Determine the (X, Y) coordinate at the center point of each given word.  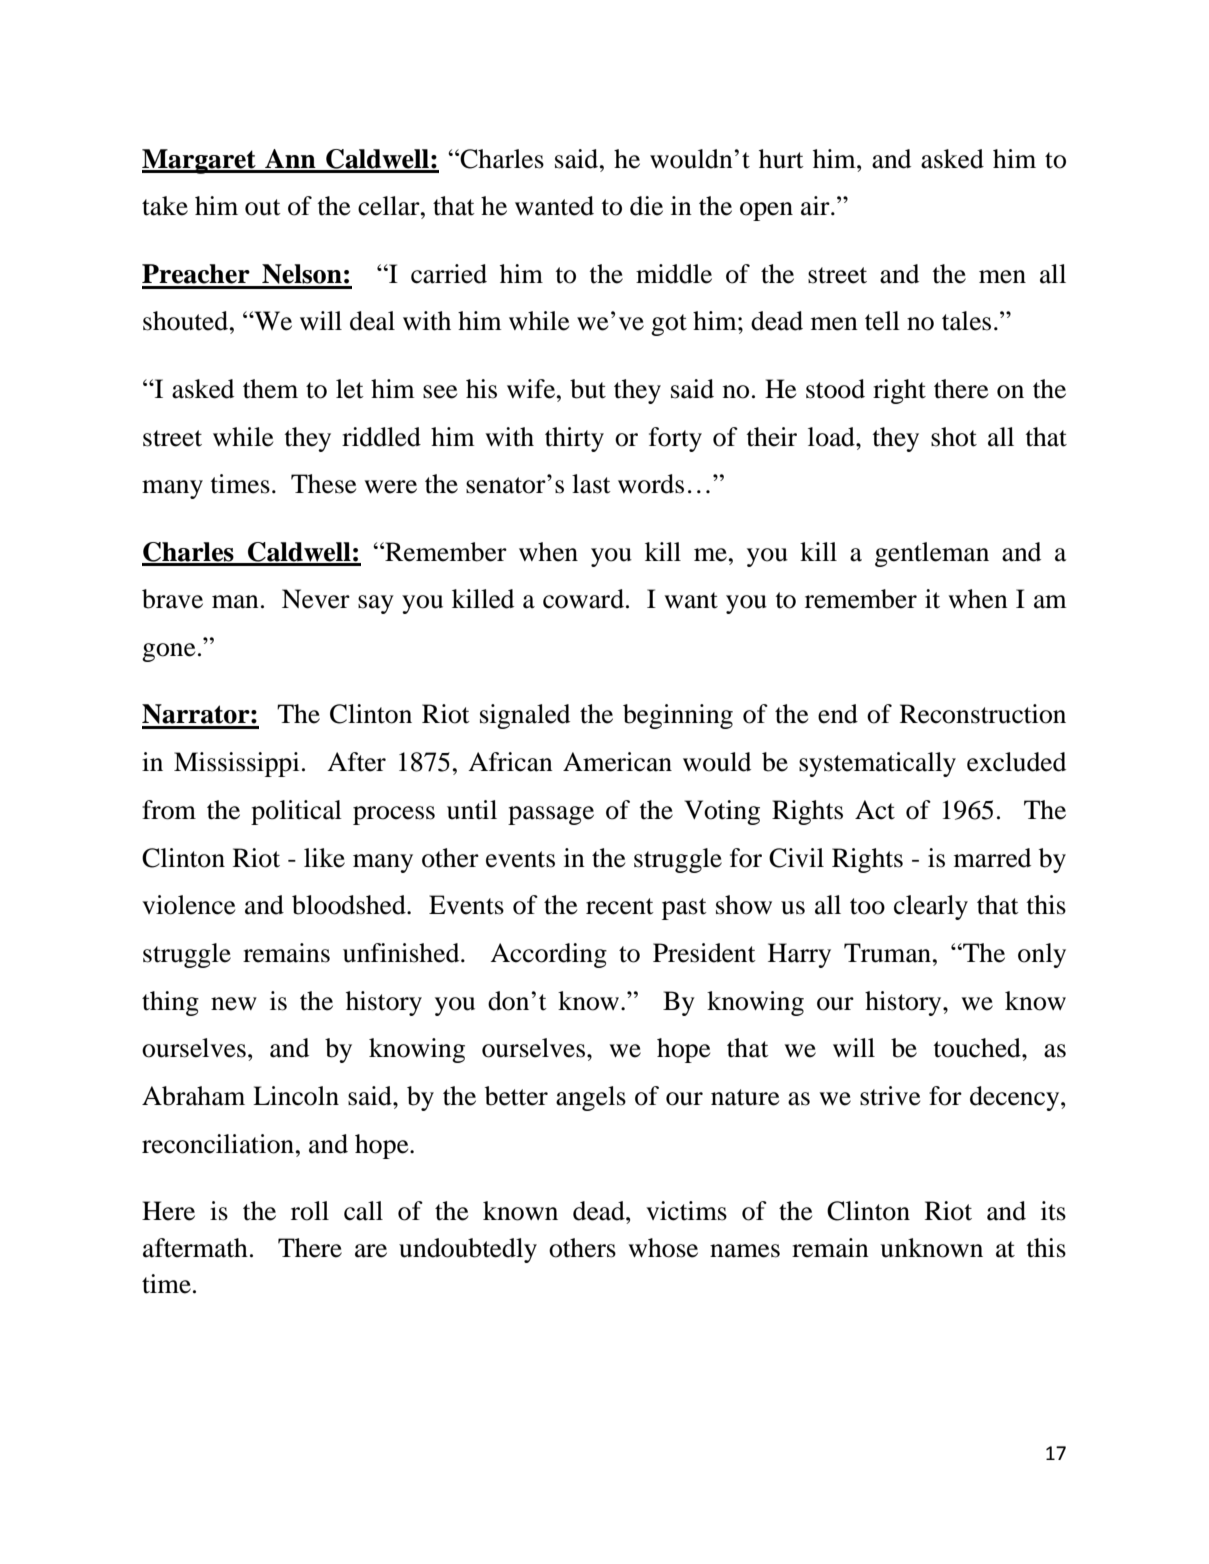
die (646, 206)
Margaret (200, 161)
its (1053, 1211)
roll (310, 1211)
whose (663, 1248)
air (816, 206)
